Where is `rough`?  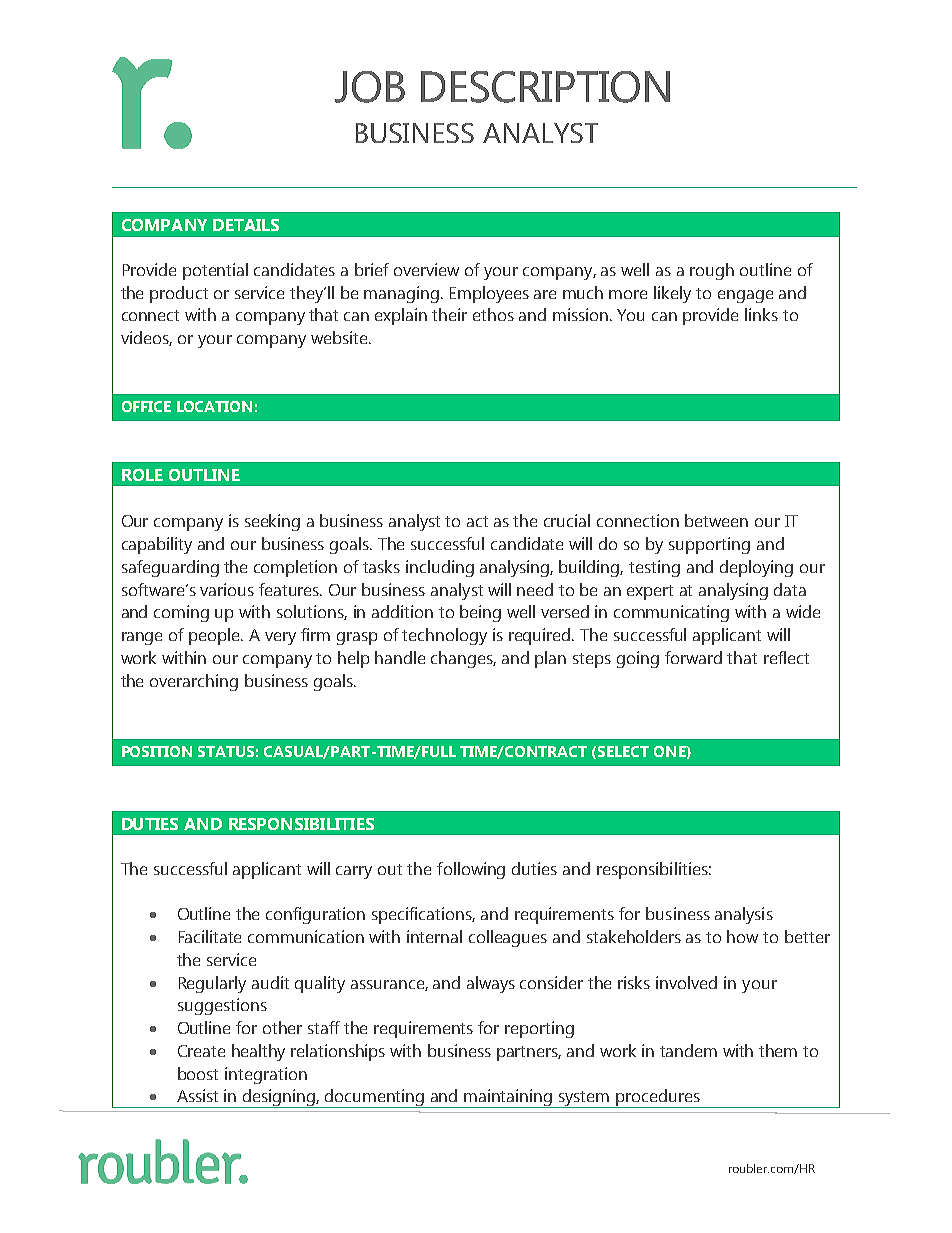
rough is located at coordinates (712, 271).
